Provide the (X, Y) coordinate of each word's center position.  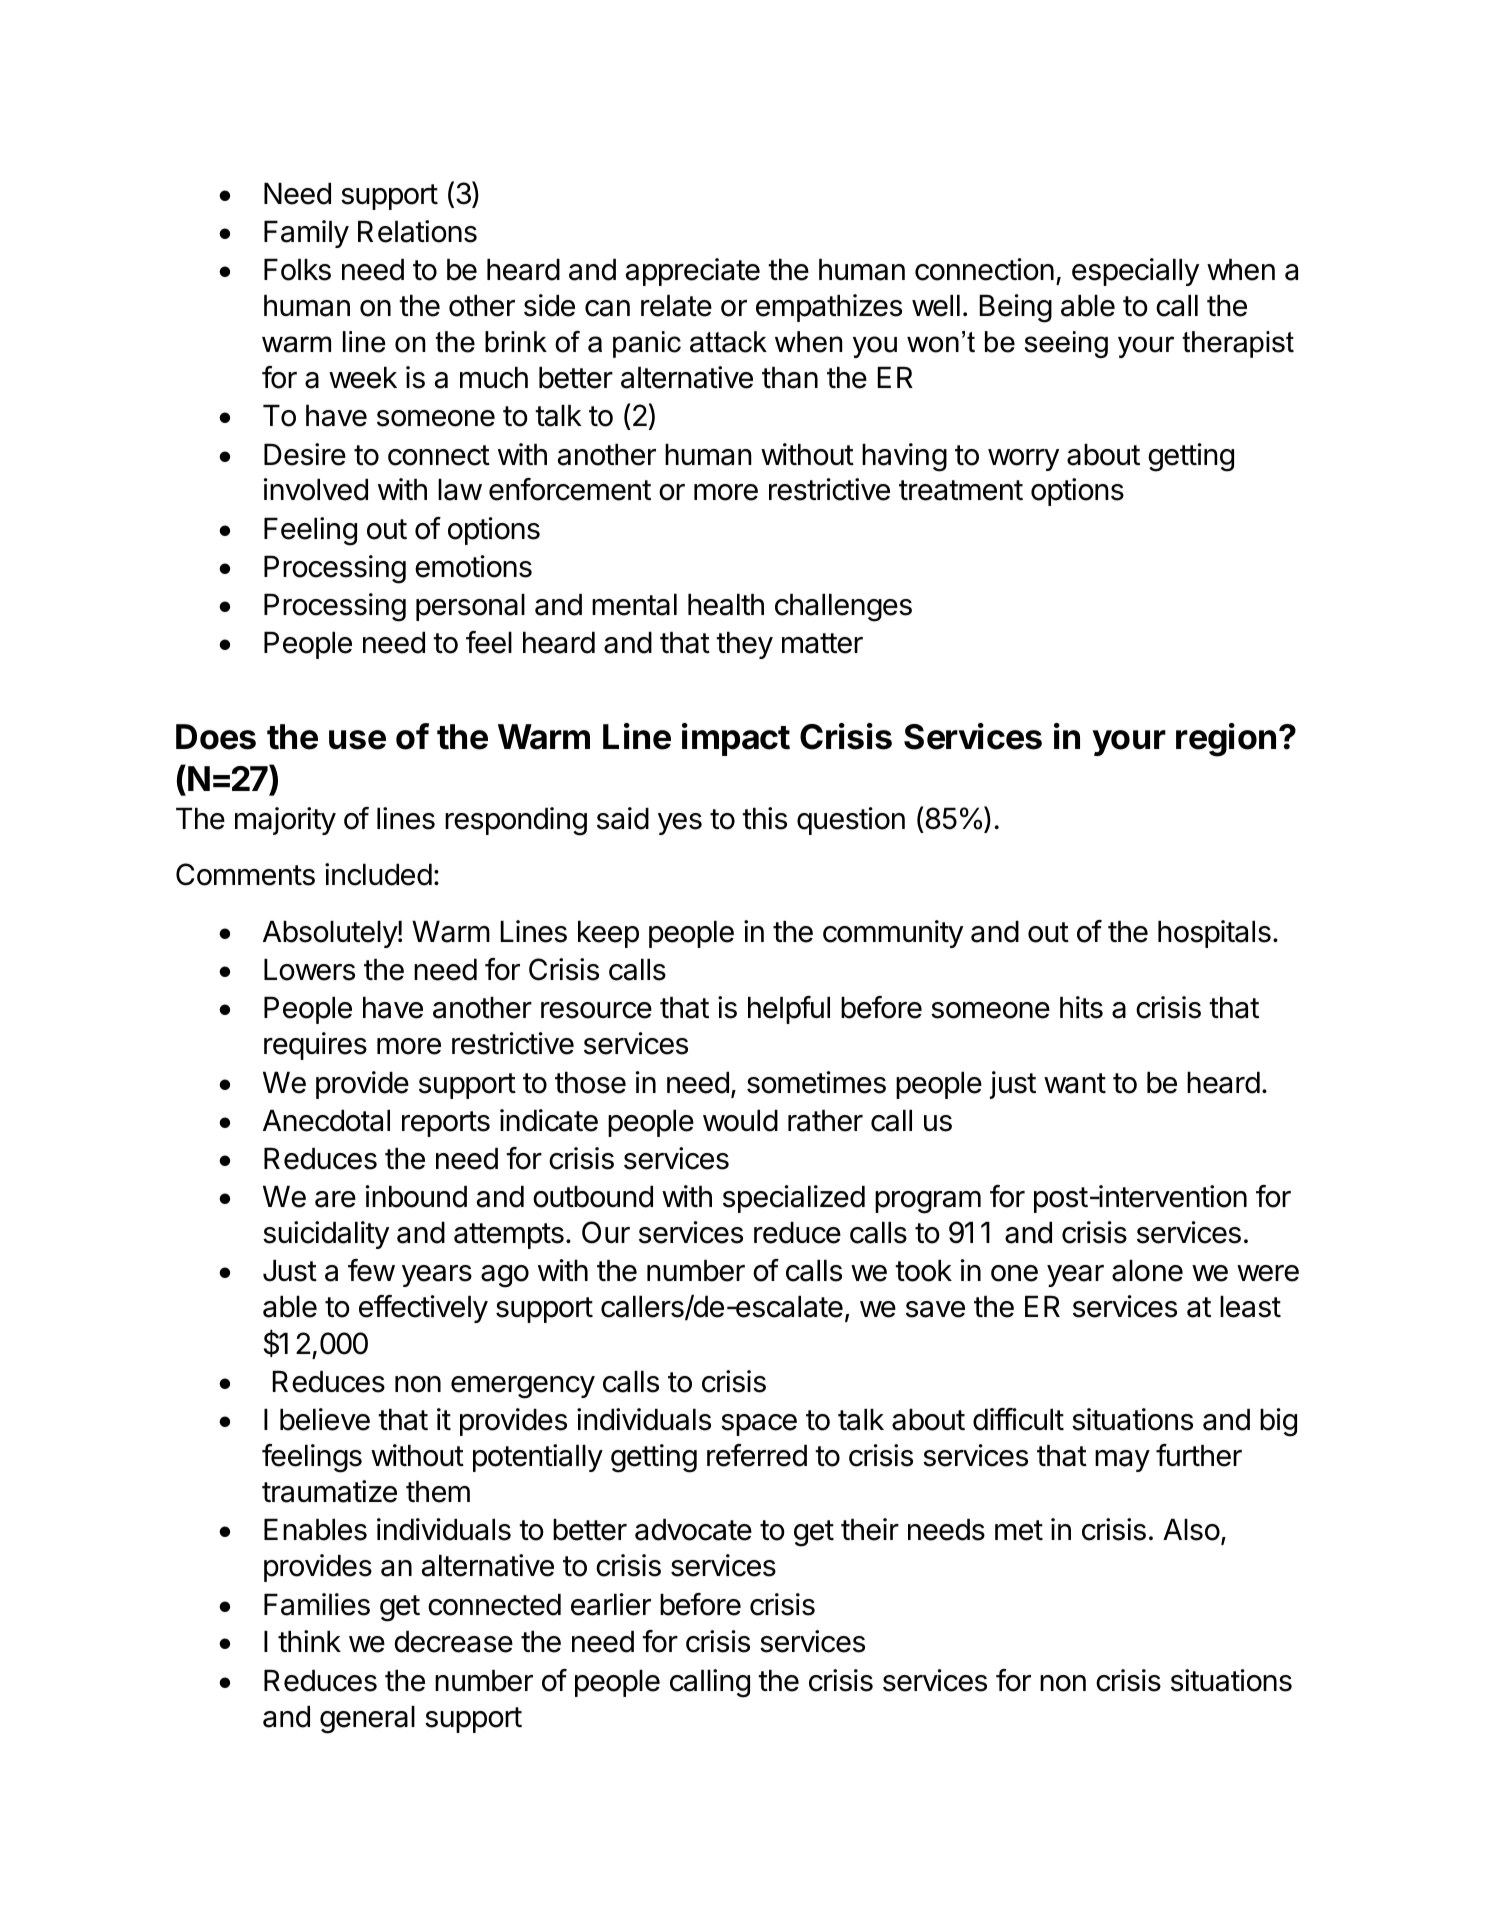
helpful (789, 1010)
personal (470, 607)
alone (1147, 1271)
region (1226, 740)
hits (1081, 1007)
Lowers (309, 970)
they (744, 645)
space (759, 1425)
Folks (297, 270)
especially (1135, 272)
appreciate (693, 272)
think (309, 1641)
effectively (423, 1309)
